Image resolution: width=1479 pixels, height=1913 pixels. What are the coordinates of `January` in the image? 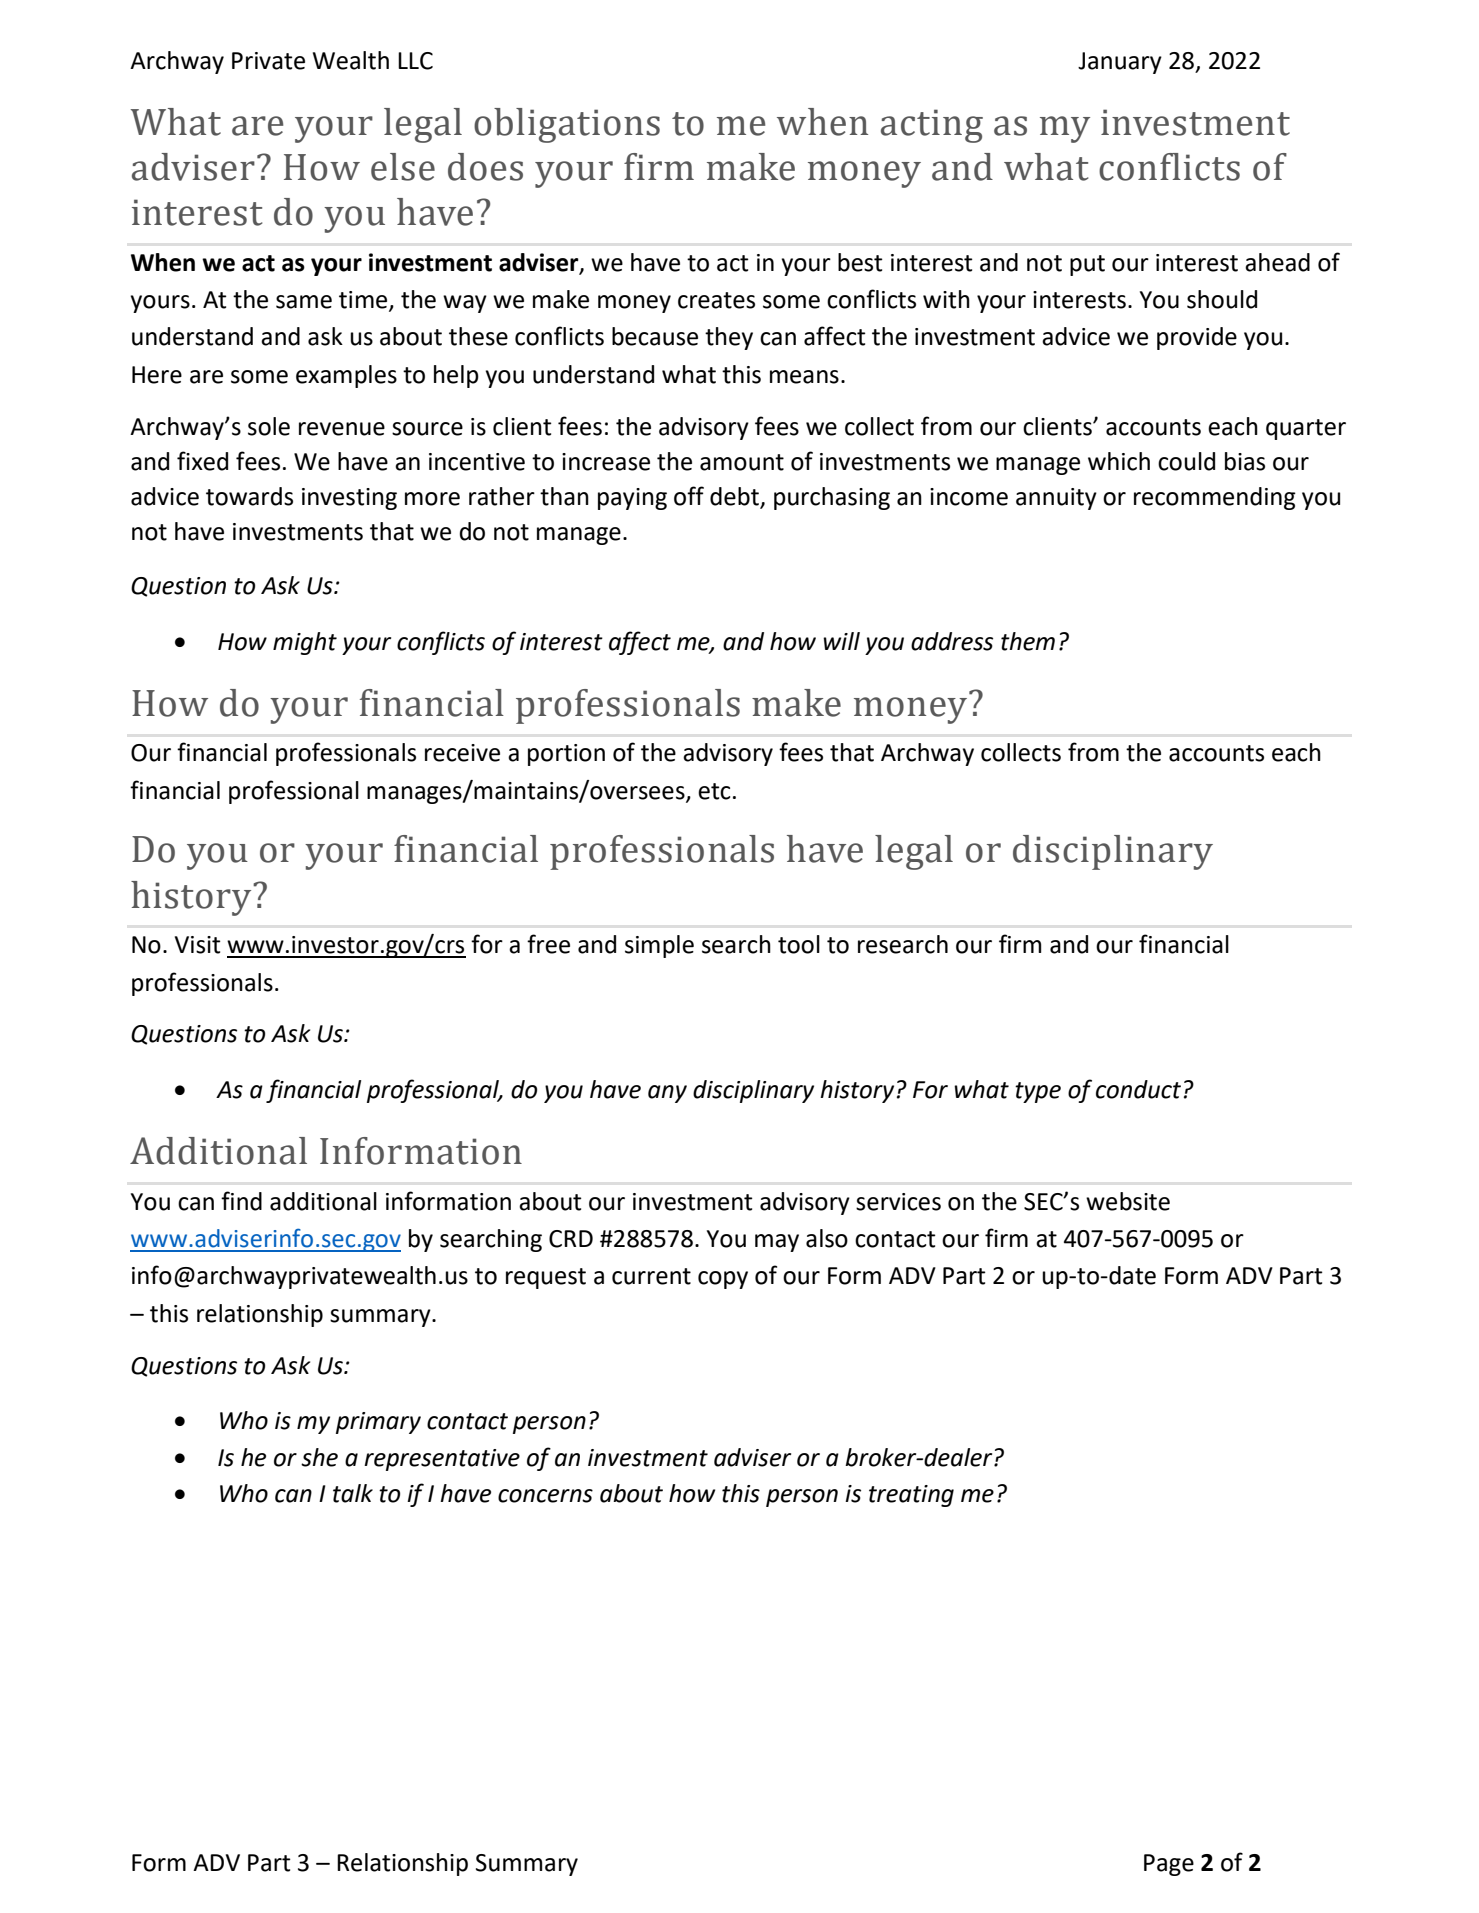 It's located at (1120, 63).
